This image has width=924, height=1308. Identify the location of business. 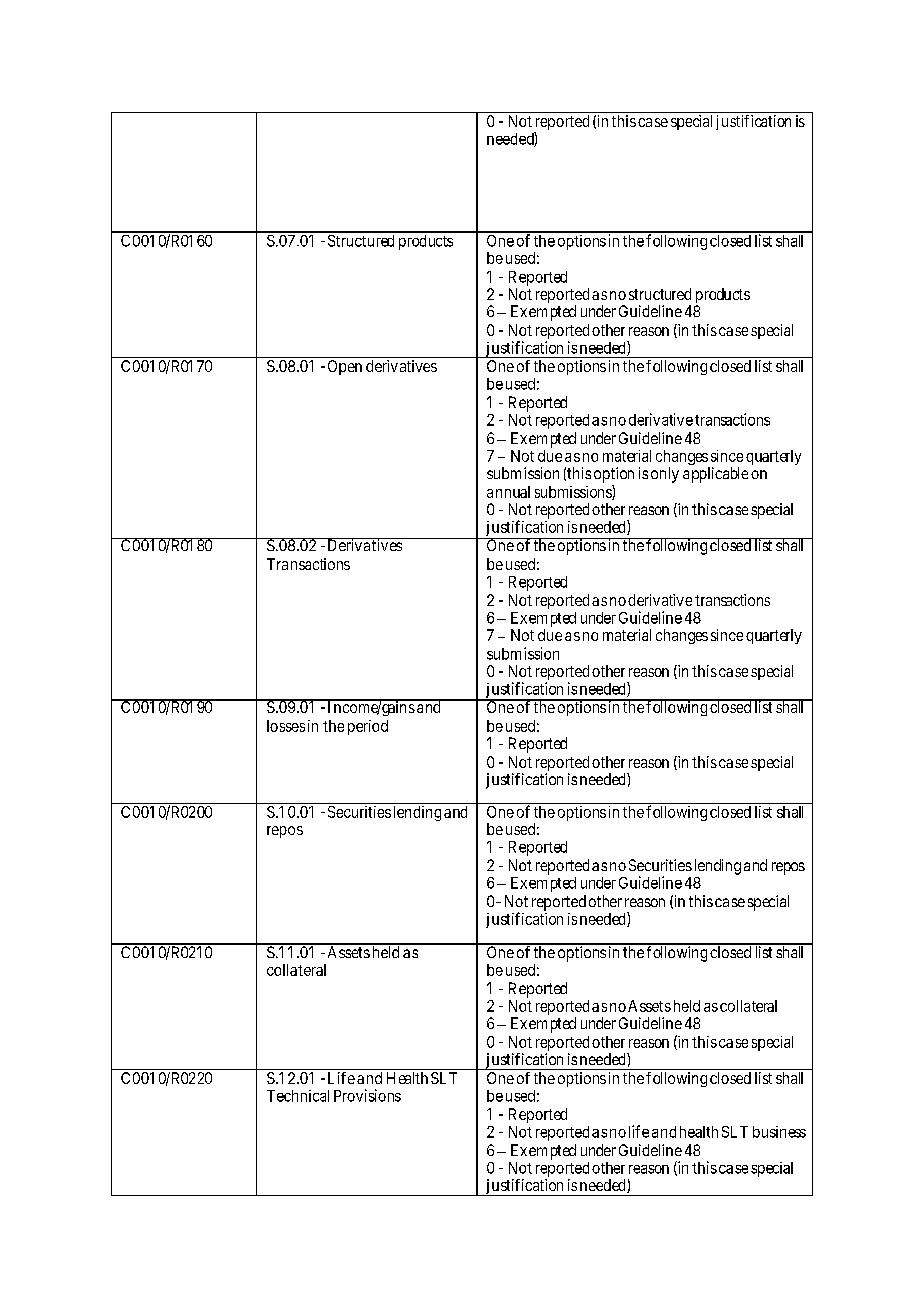
(779, 1132).
